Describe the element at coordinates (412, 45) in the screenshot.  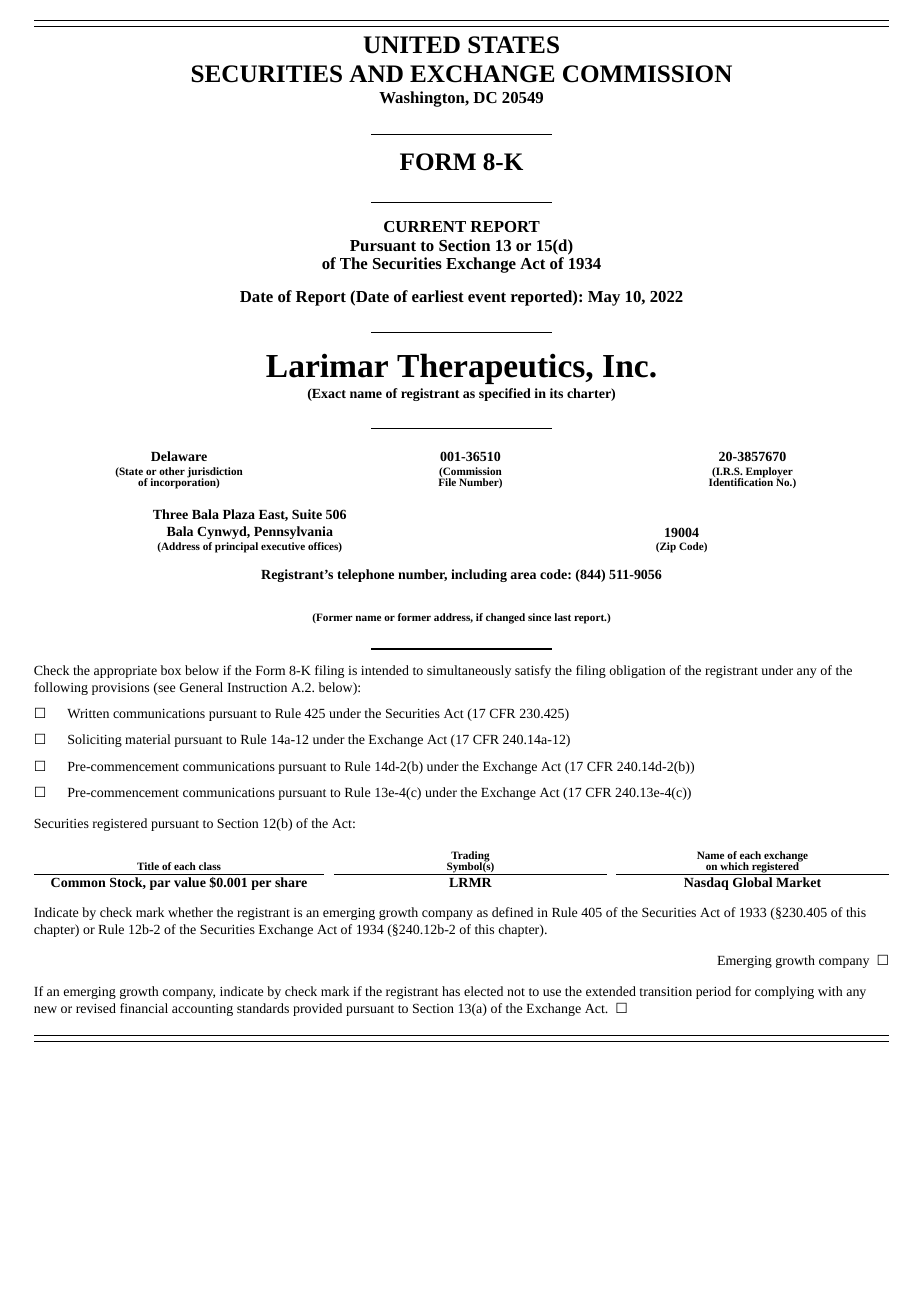
I see `UNITED` at that location.
